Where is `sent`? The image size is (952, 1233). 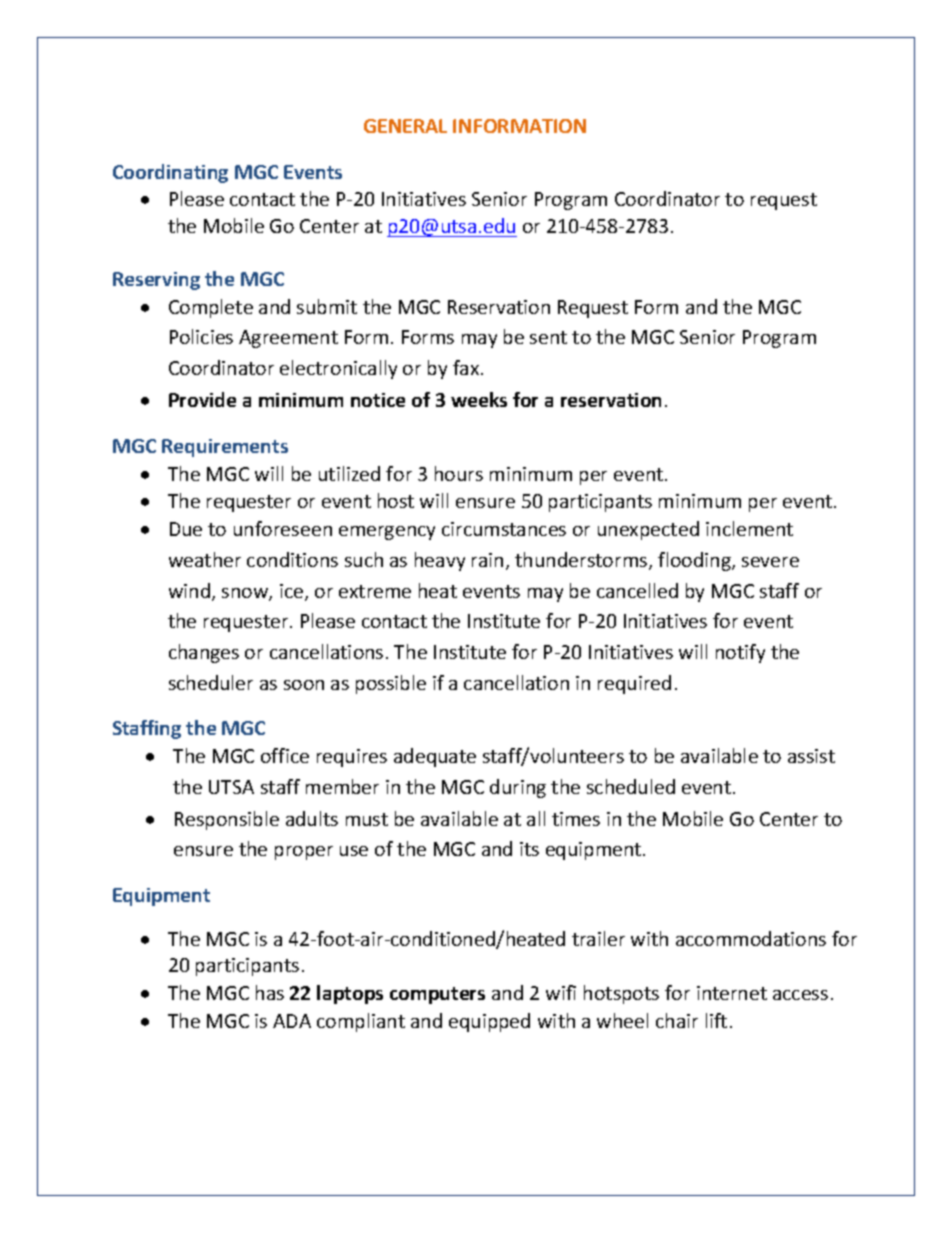 sent is located at coordinates (548, 337).
